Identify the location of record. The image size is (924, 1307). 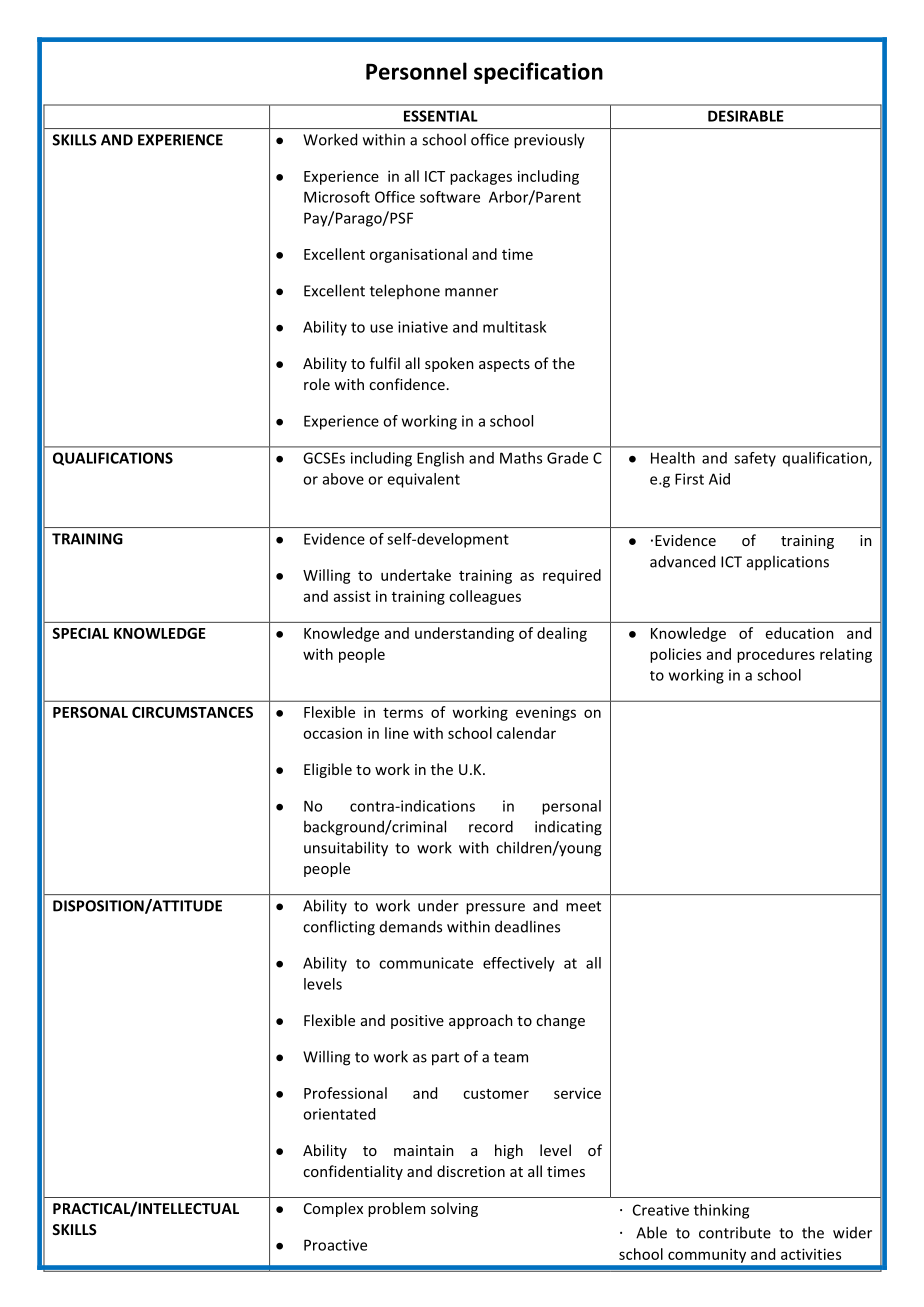
(491, 826).
